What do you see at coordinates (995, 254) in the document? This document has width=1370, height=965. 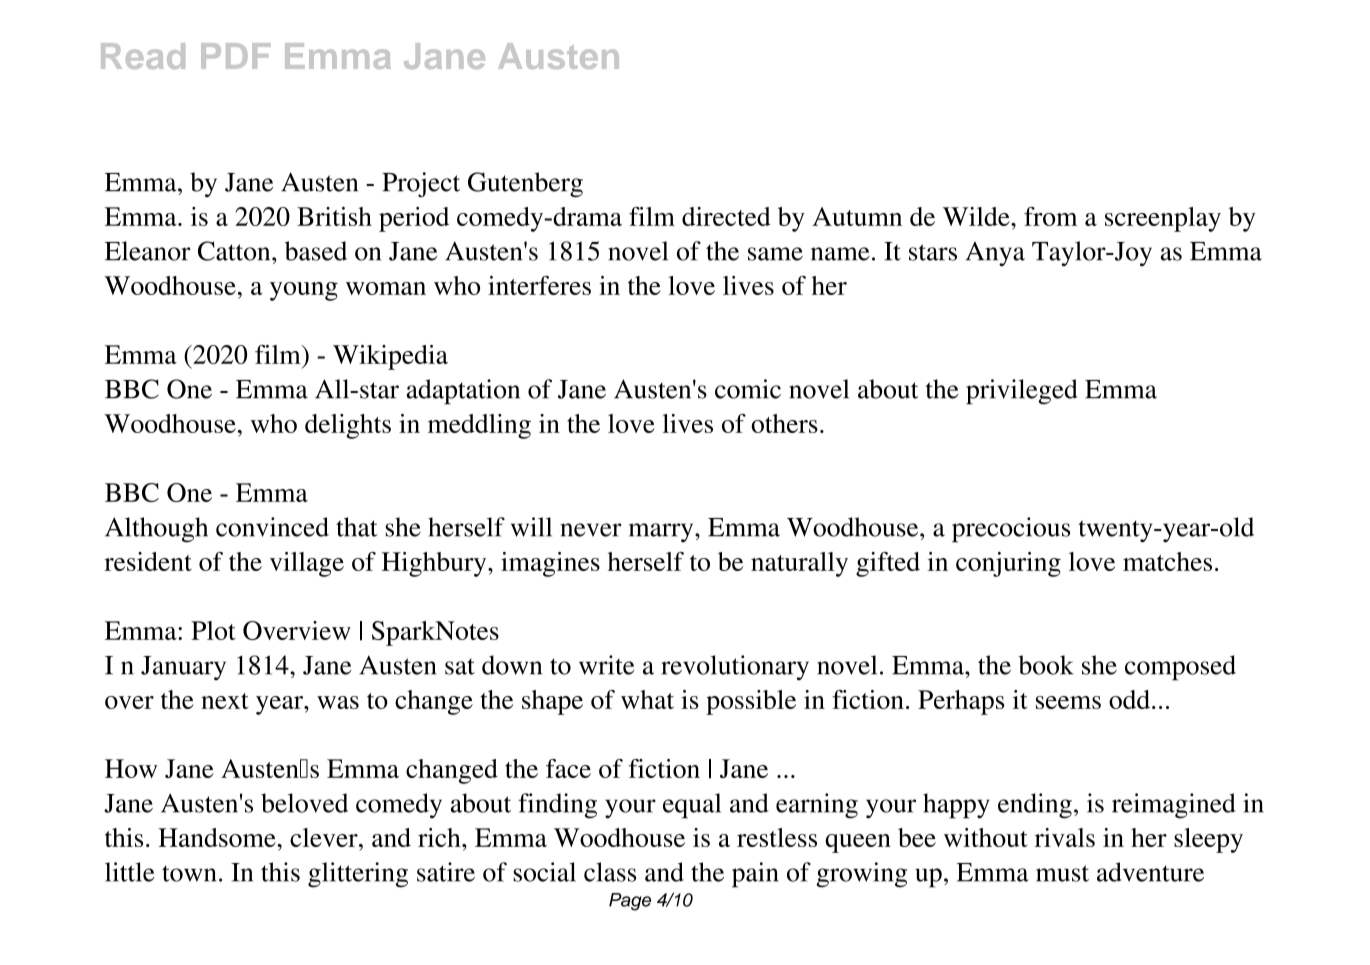 I see `Anya` at bounding box center [995, 254].
